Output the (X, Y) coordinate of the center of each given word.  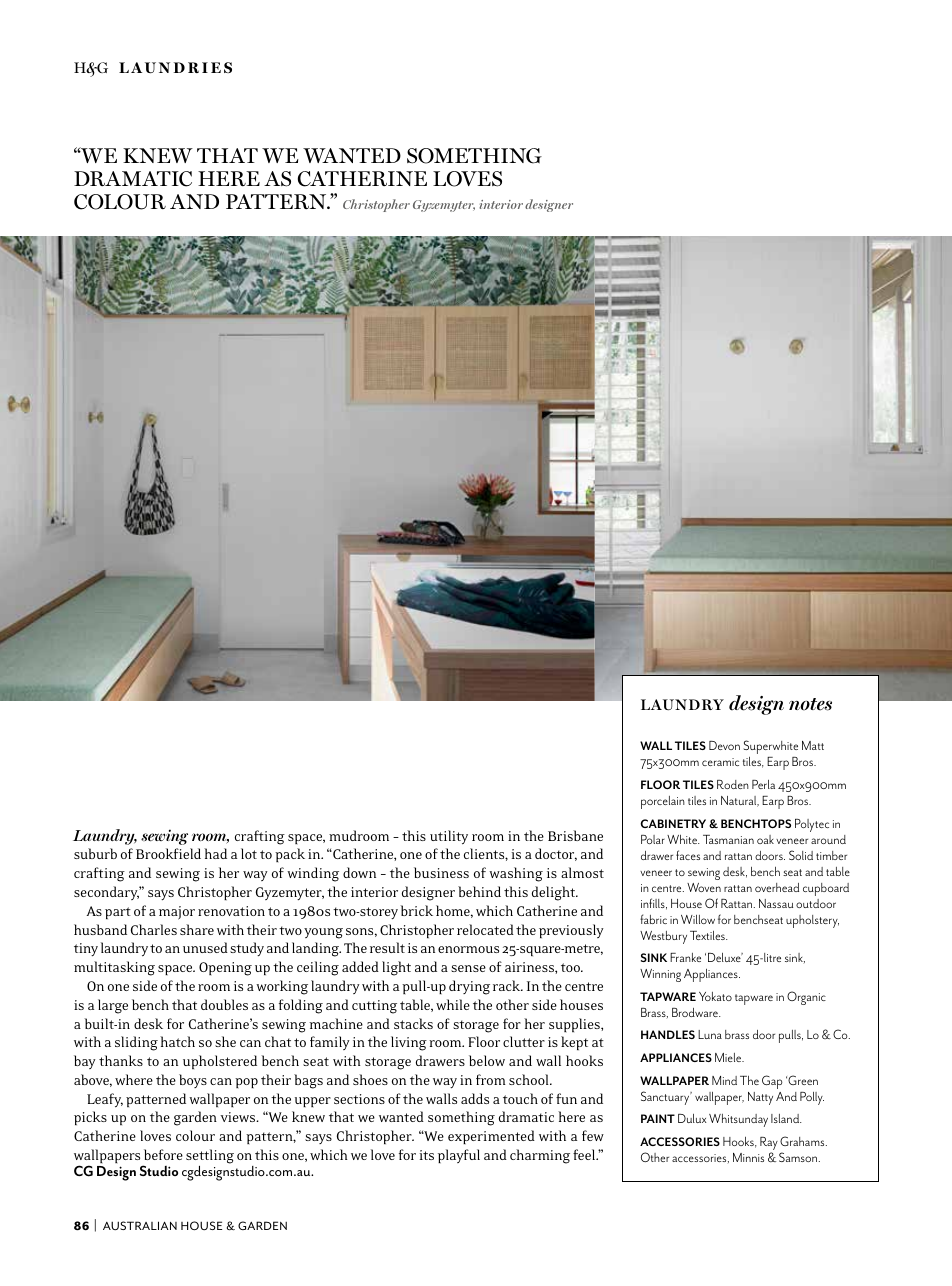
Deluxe (725, 957)
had (215, 853)
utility (449, 837)
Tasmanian (728, 839)
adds (475, 1098)
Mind (724, 1080)
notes (810, 704)
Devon (724, 745)
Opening (225, 969)
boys (193, 1081)
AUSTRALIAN (140, 1225)
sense (468, 968)
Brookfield (168, 853)
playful (459, 1156)
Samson (798, 1157)
